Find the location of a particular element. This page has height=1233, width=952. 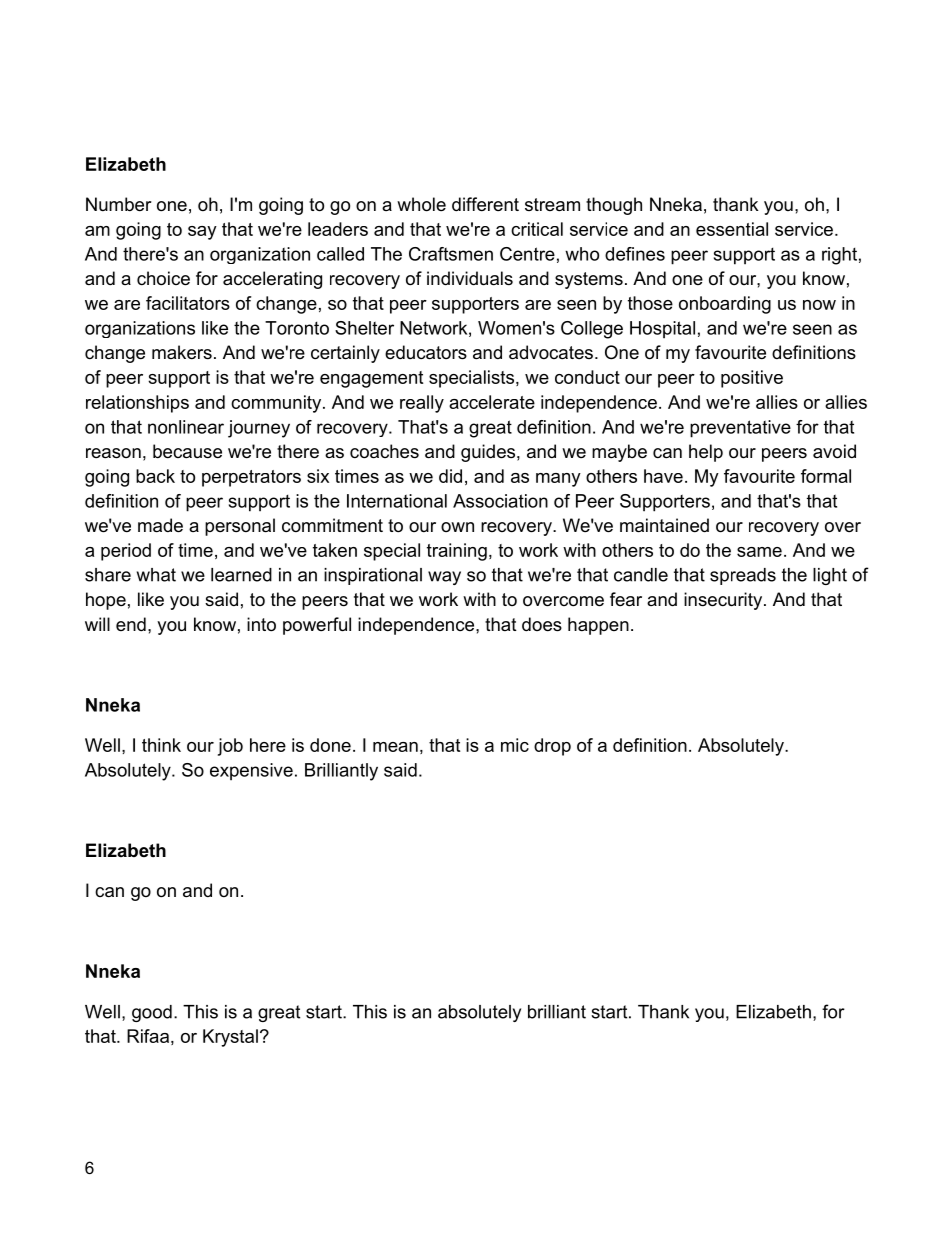

say is located at coordinates (202, 233).
